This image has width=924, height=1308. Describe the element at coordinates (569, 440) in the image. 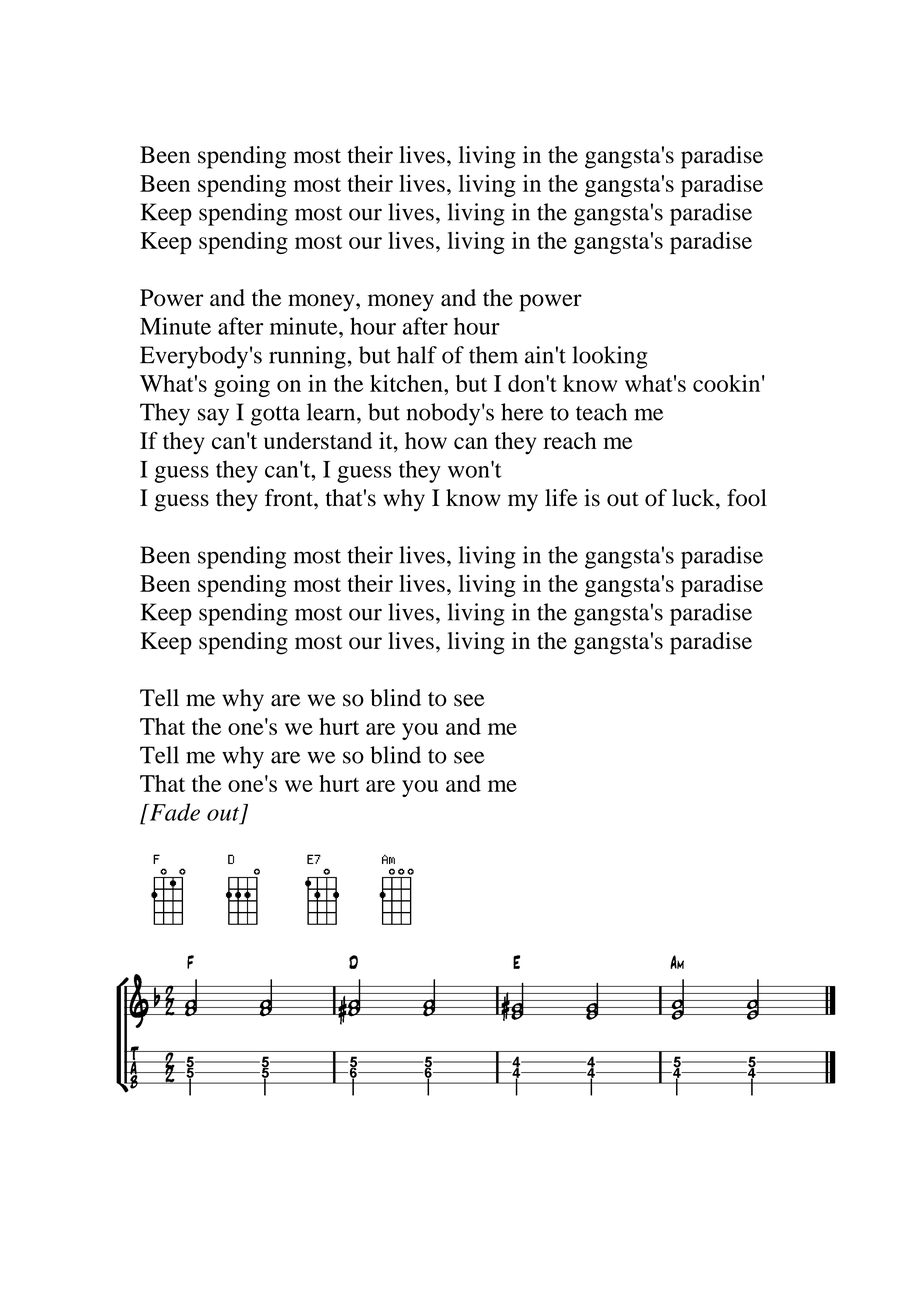

I see `reach` at that location.
